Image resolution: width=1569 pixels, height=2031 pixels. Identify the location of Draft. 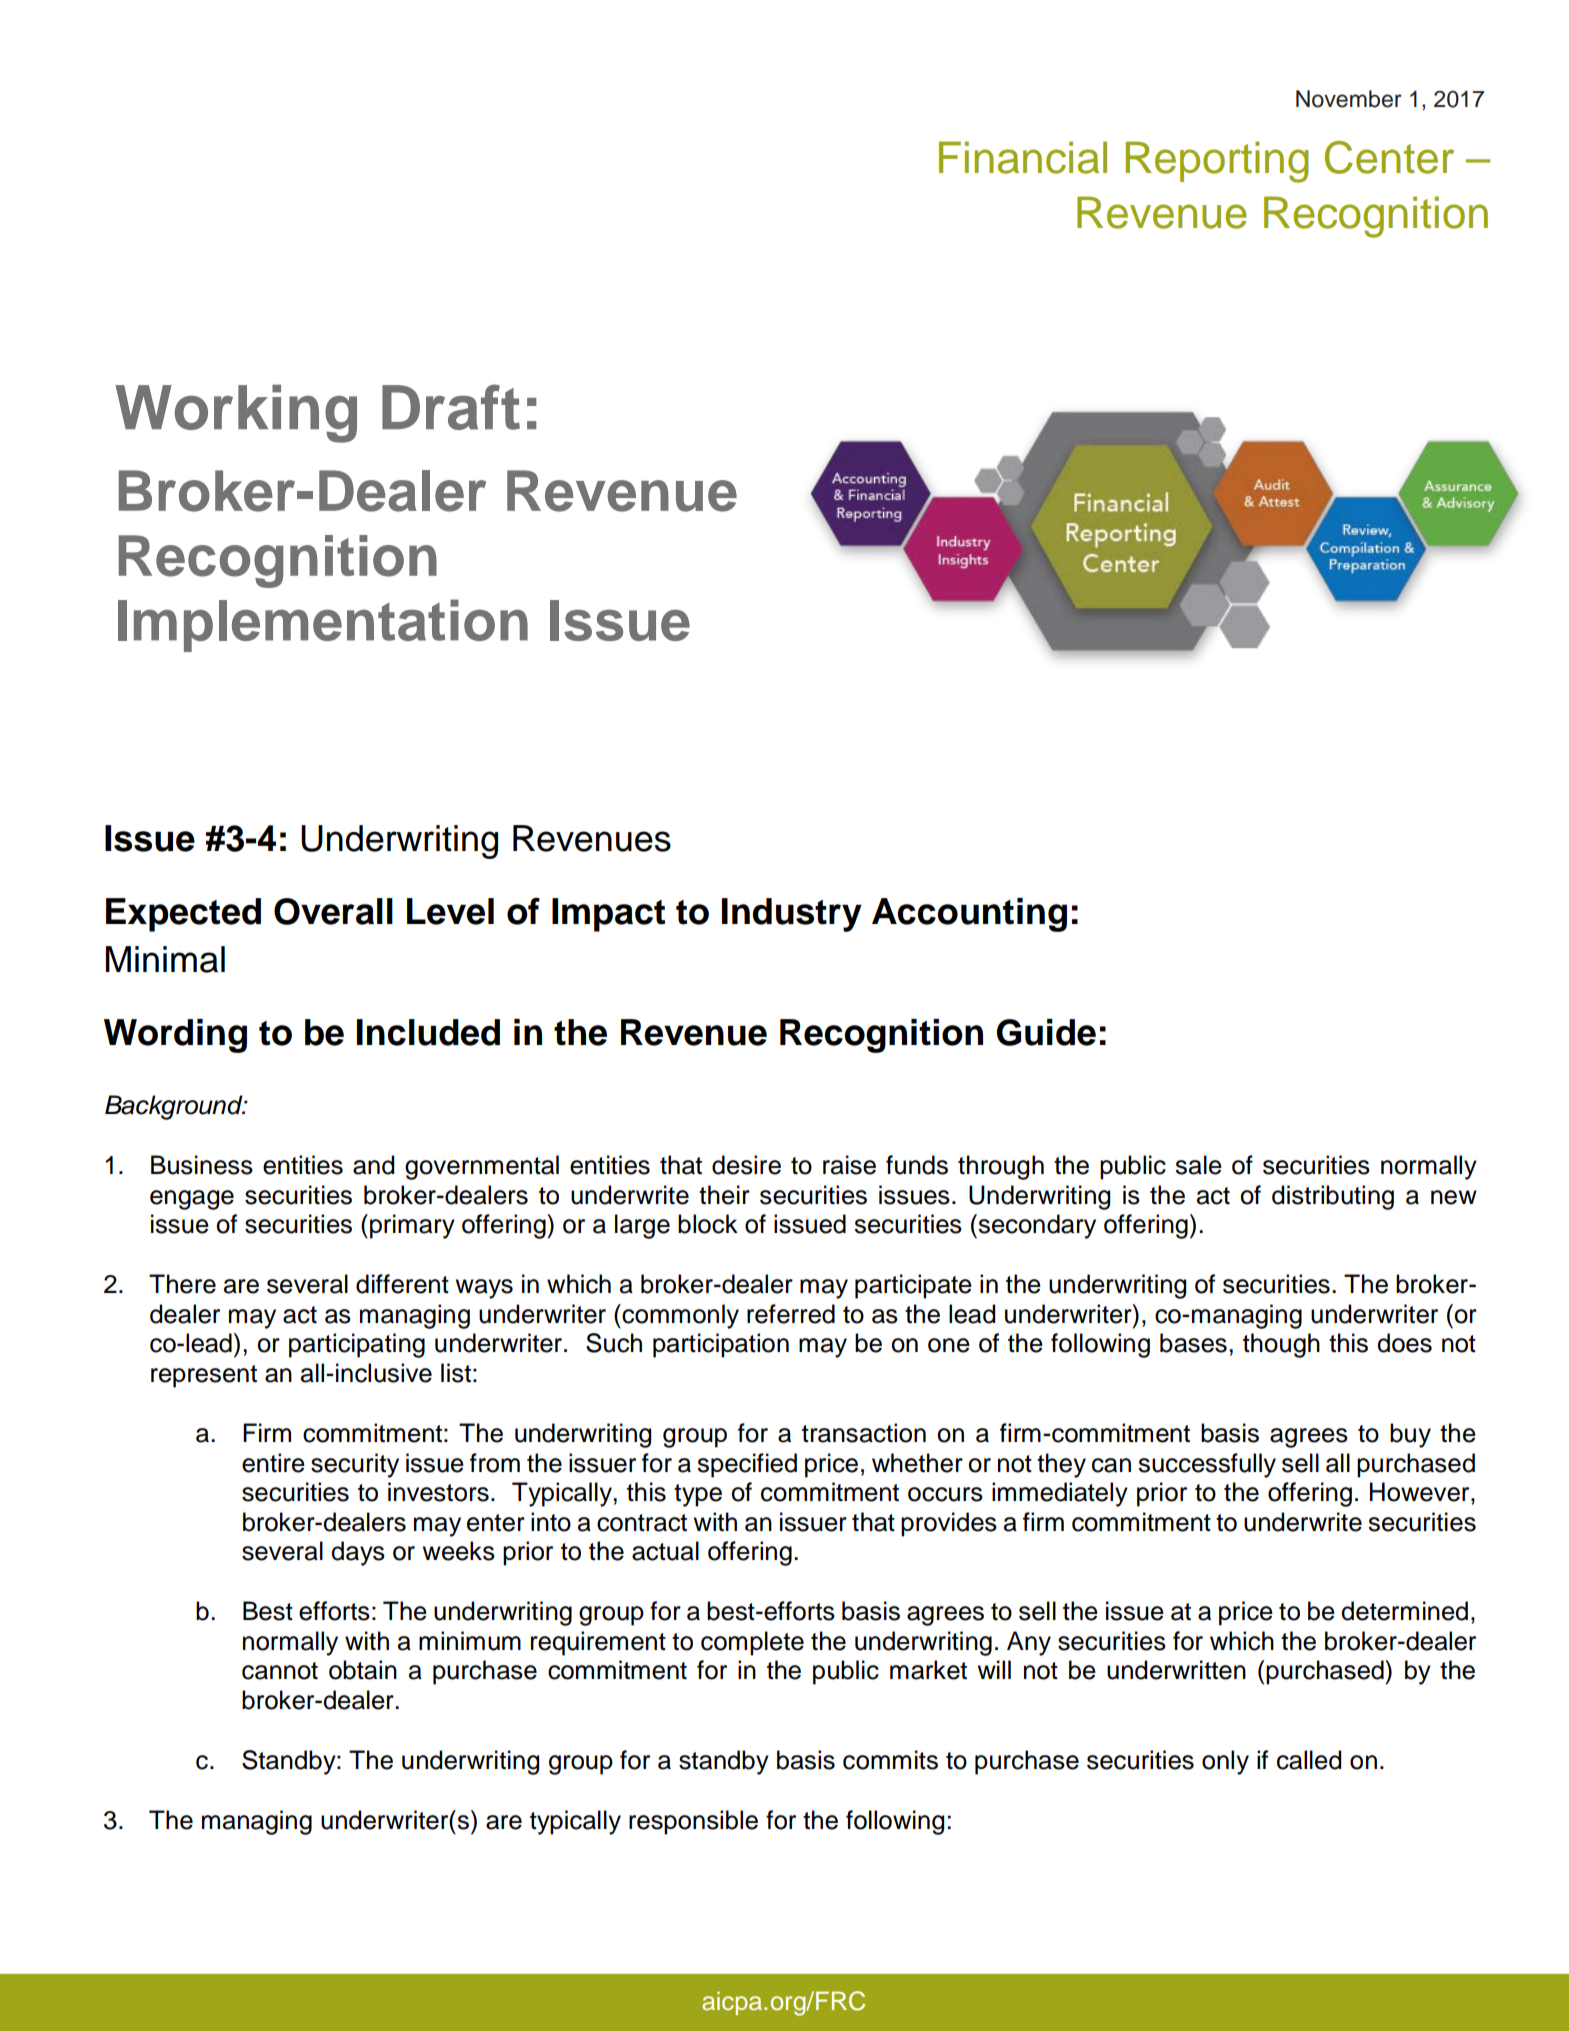
(451, 407).
